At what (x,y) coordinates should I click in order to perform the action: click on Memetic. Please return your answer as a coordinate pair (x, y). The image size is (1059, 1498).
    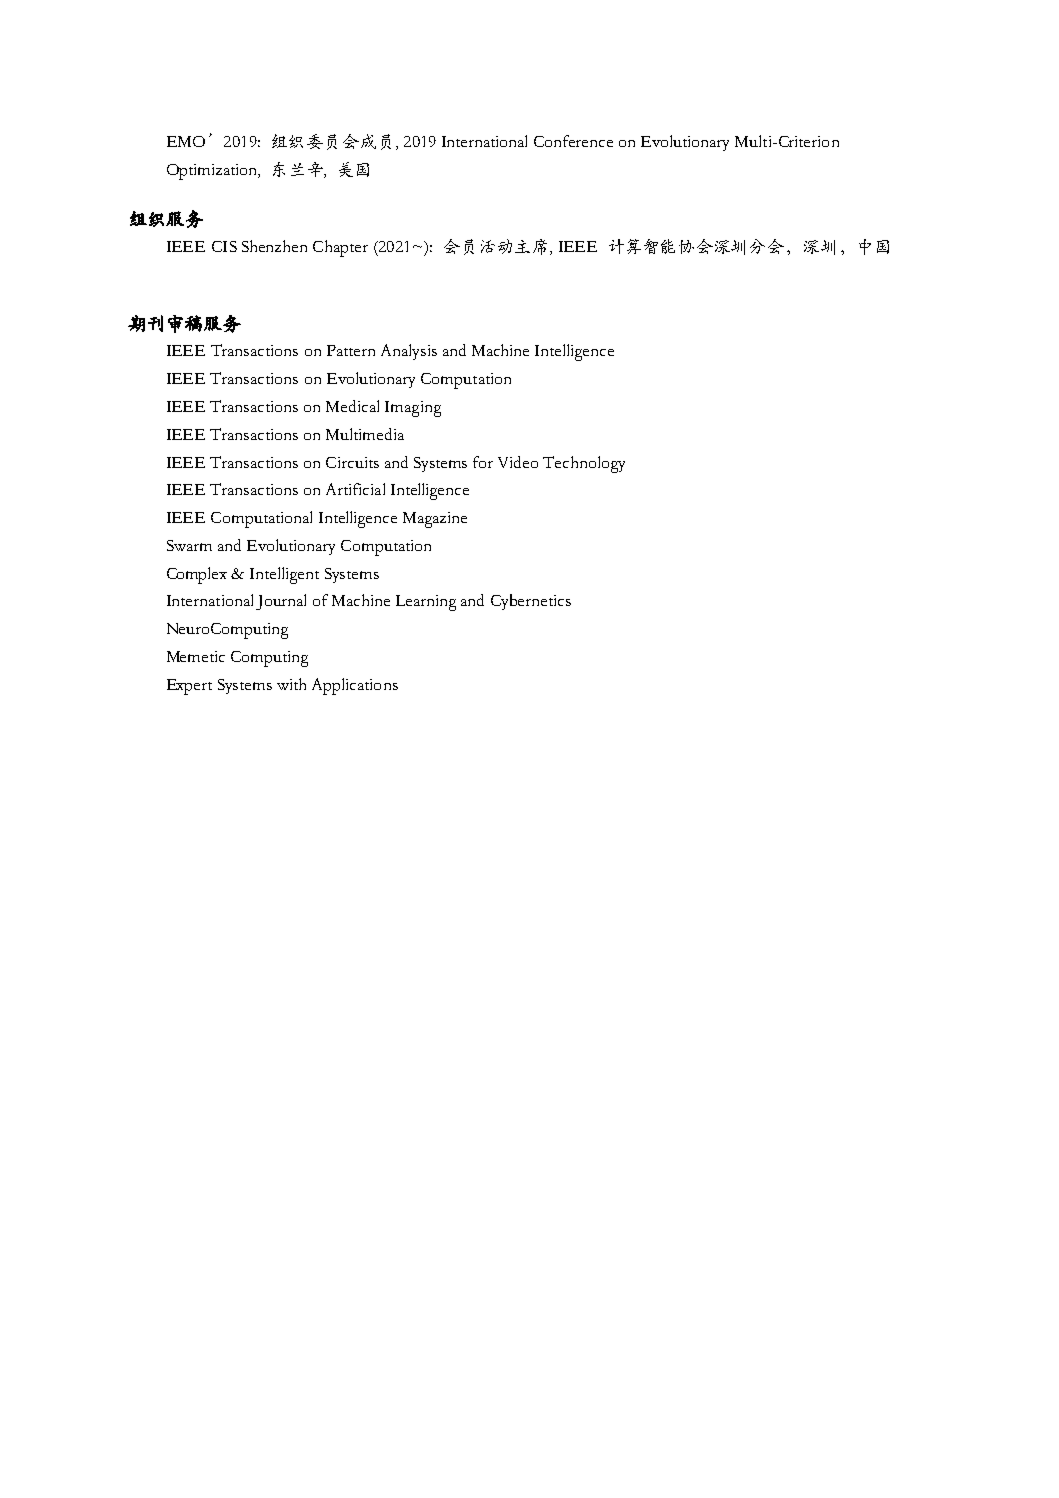
    Looking at the image, I should click on (196, 656).
